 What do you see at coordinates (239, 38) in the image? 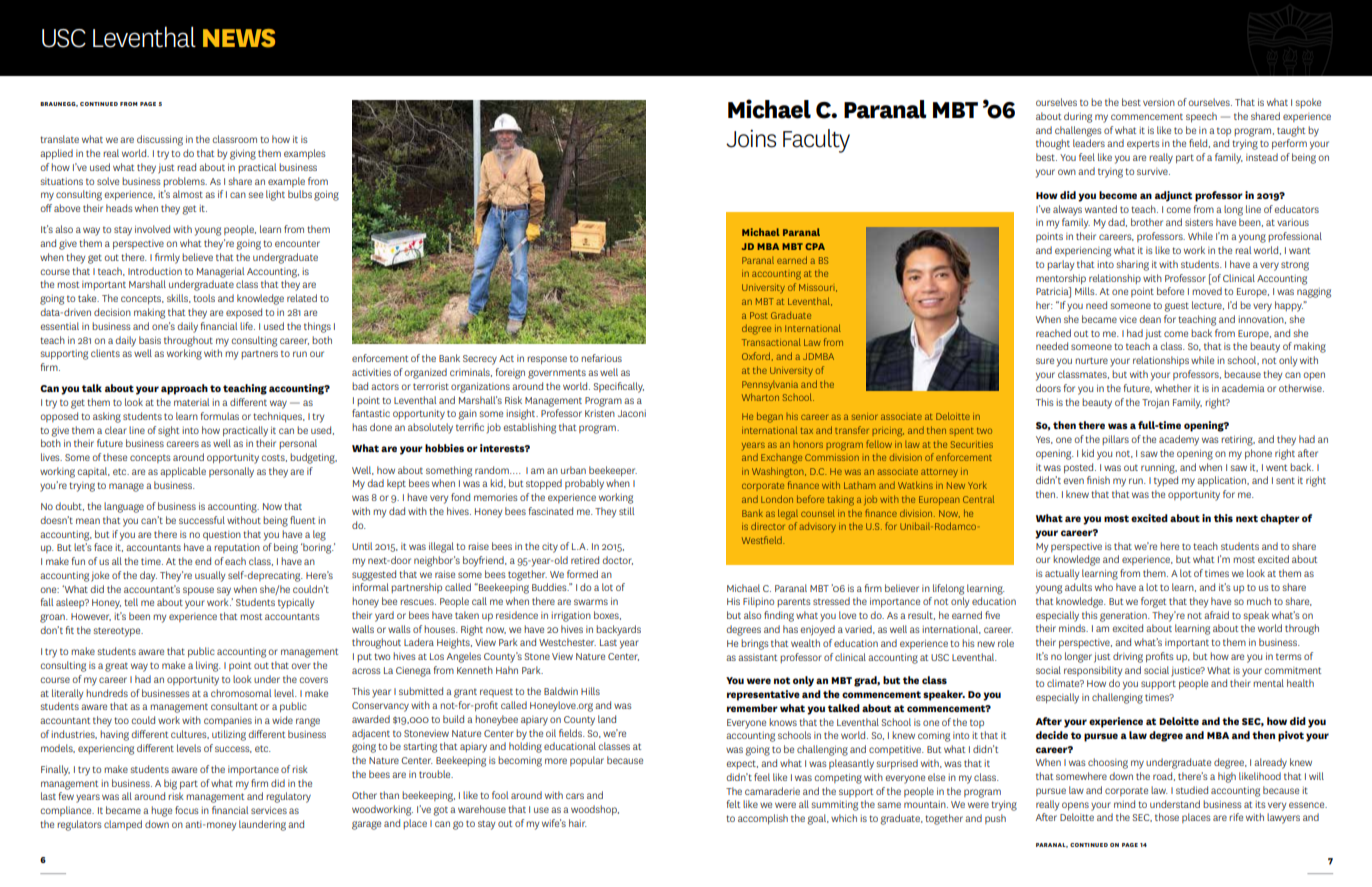
I see `NEWS` at bounding box center [239, 38].
